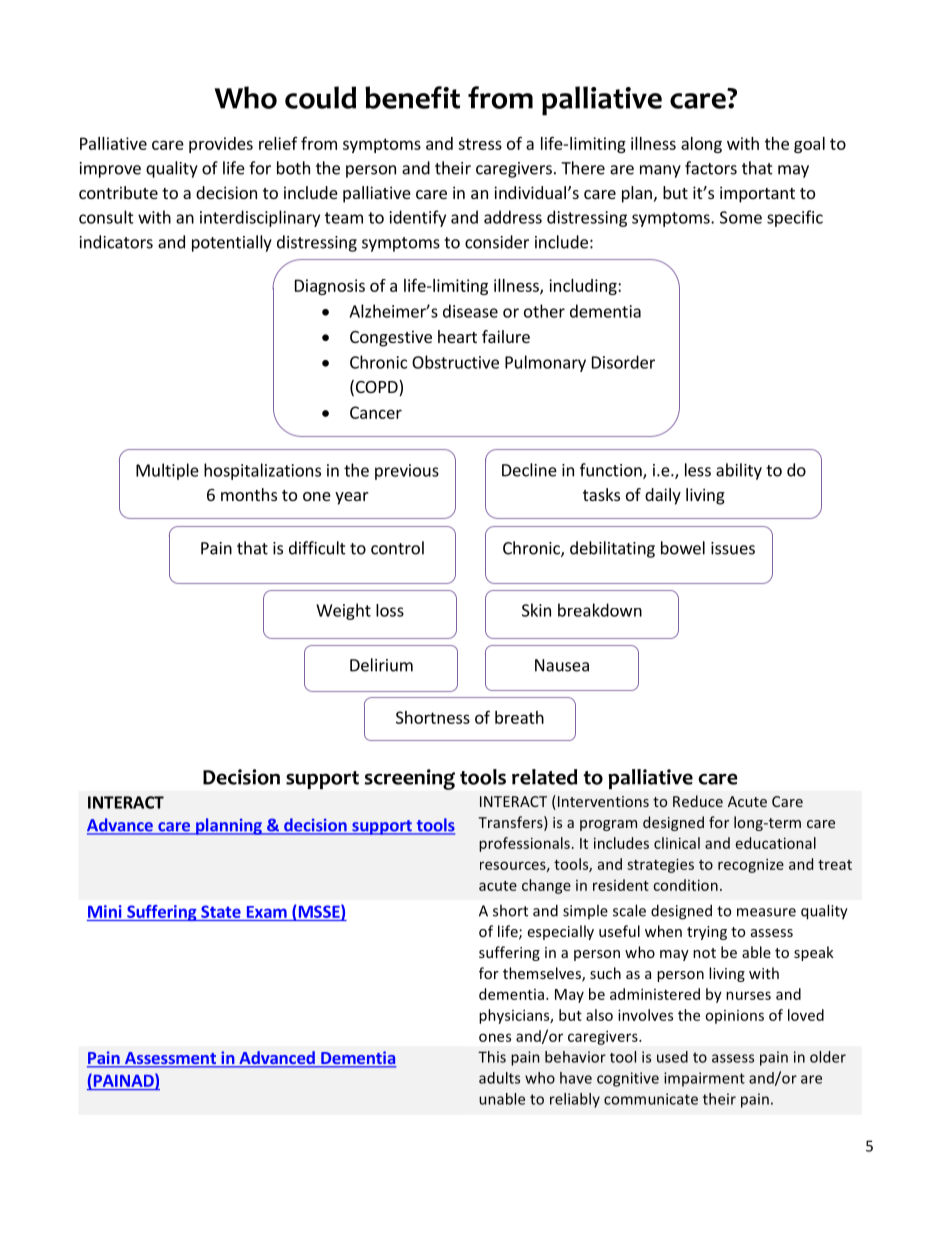 Image resolution: width=952 pixels, height=1233 pixels. I want to click on benefit, so click(412, 97).
